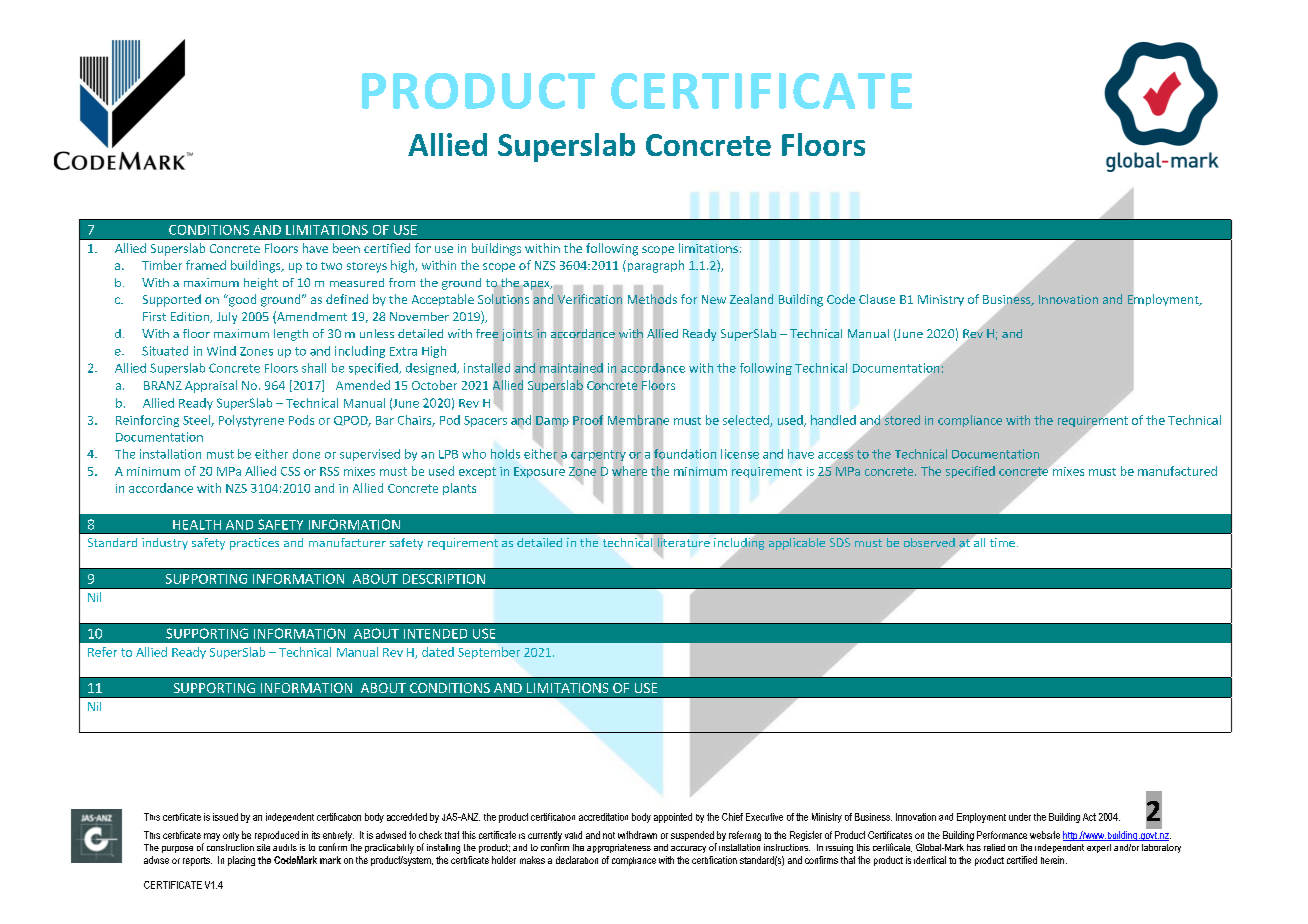 Image resolution: width=1308 pixels, height=924 pixels. I want to click on literature, so click(684, 542).
